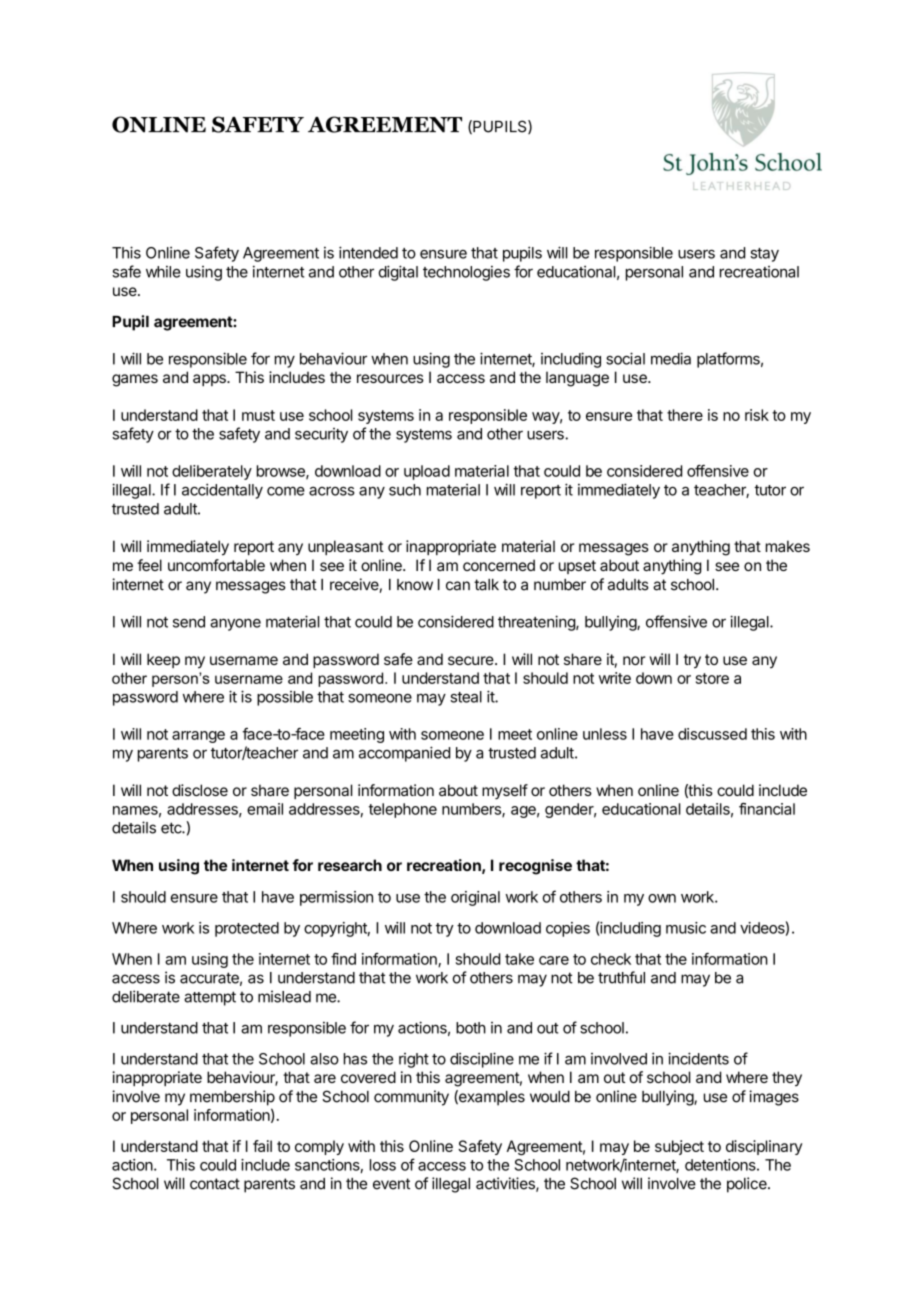  Describe the element at coordinates (788, 546) in the document. I see `makes` at that location.
